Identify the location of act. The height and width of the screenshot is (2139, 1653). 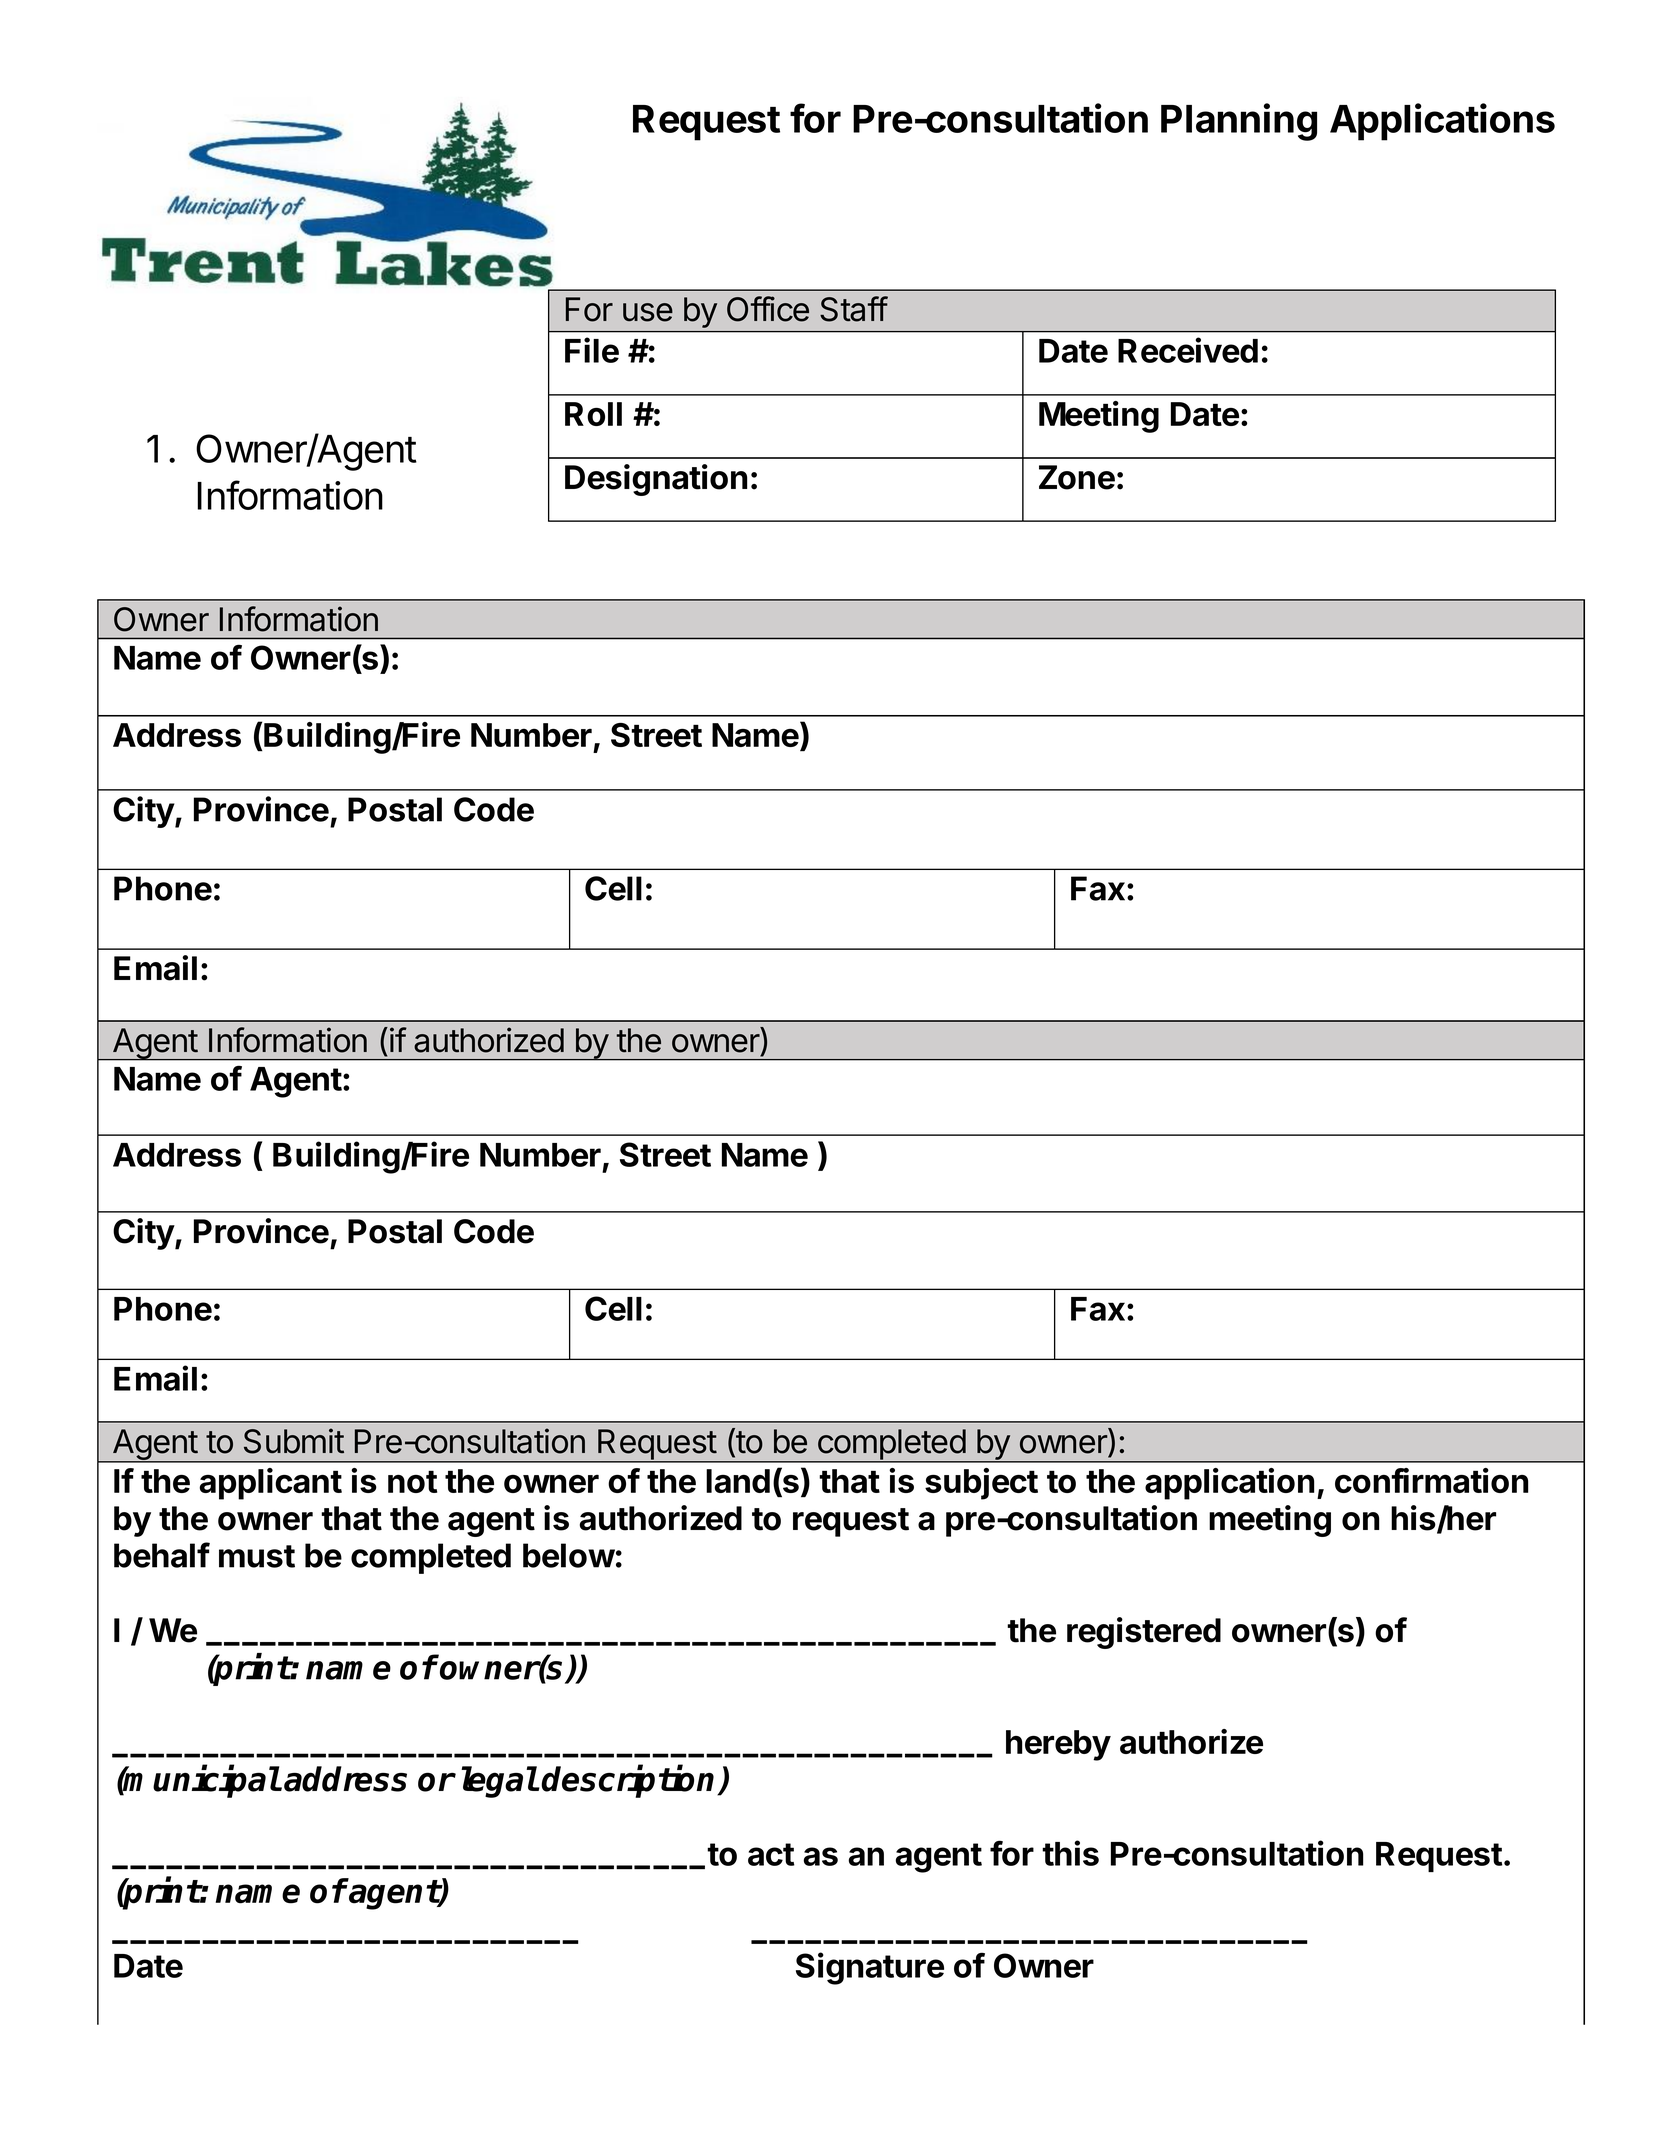
(771, 1854).
